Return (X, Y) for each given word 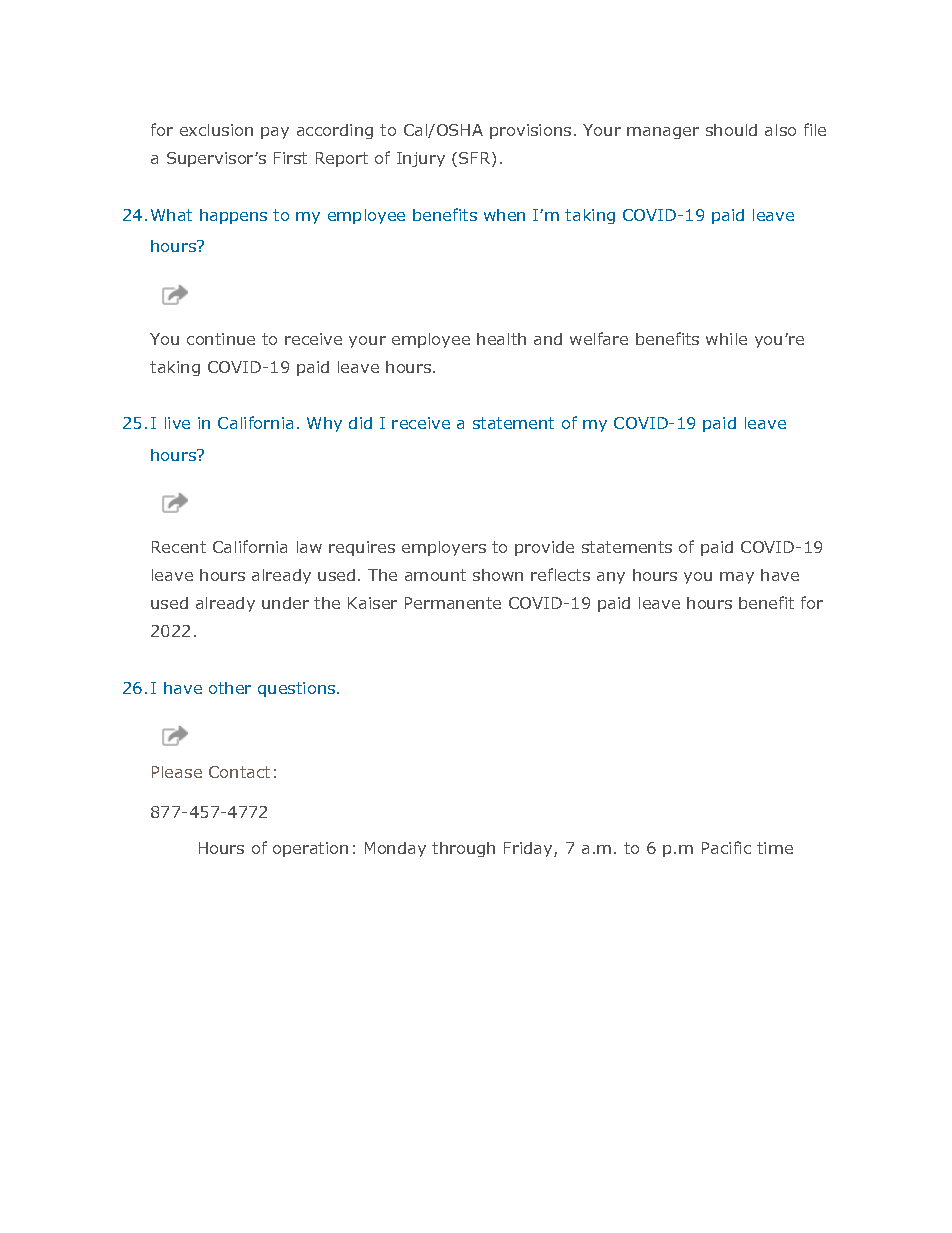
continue (221, 339)
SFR (476, 159)
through (463, 849)
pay (275, 133)
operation (310, 849)
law (309, 547)
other (230, 688)
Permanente (453, 603)
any (611, 578)
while (726, 339)
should (731, 130)
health (501, 339)
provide (544, 548)
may (737, 578)
